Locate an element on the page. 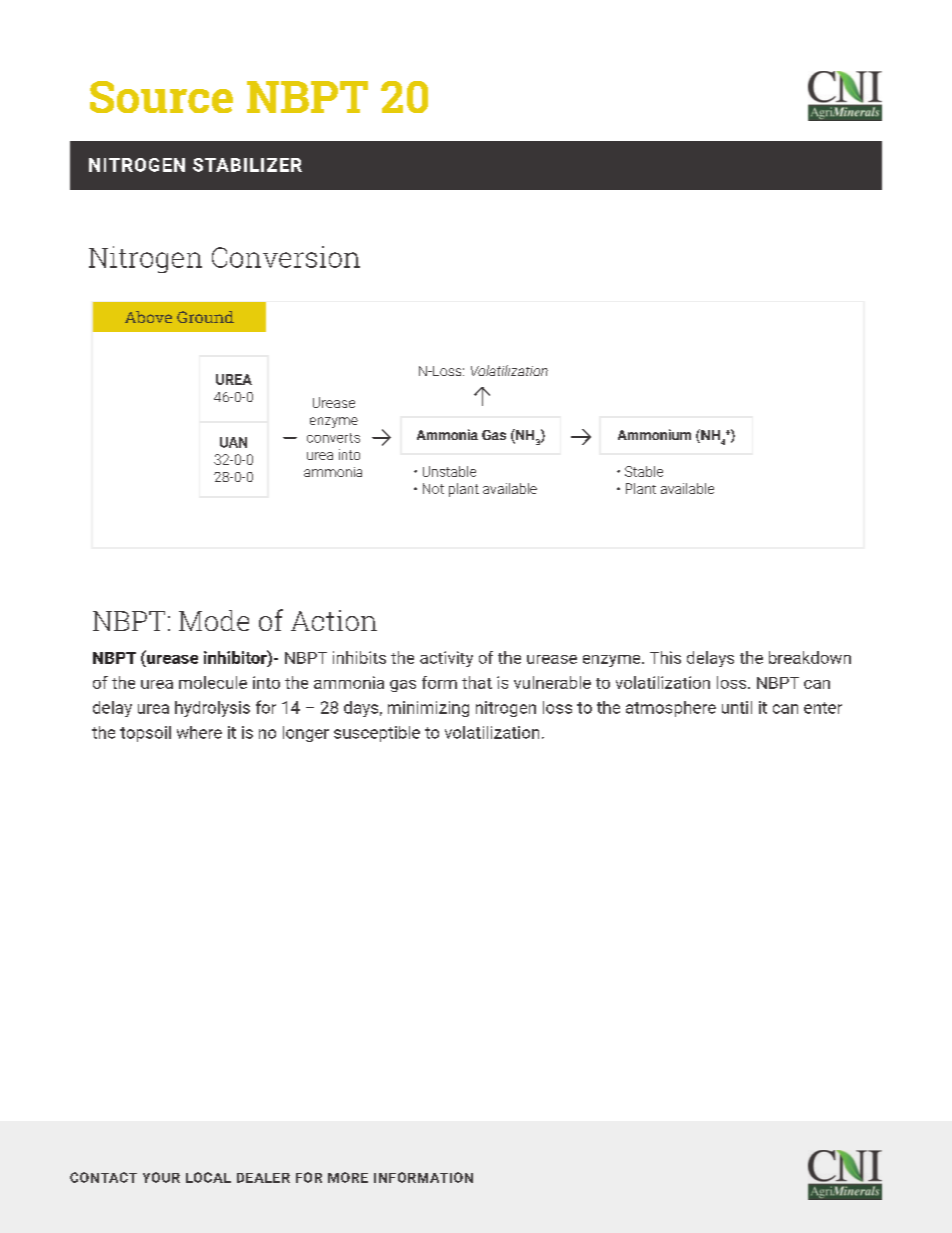 The width and height of the page is (952, 1233). DEALER is located at coordinates (263, 1178).
